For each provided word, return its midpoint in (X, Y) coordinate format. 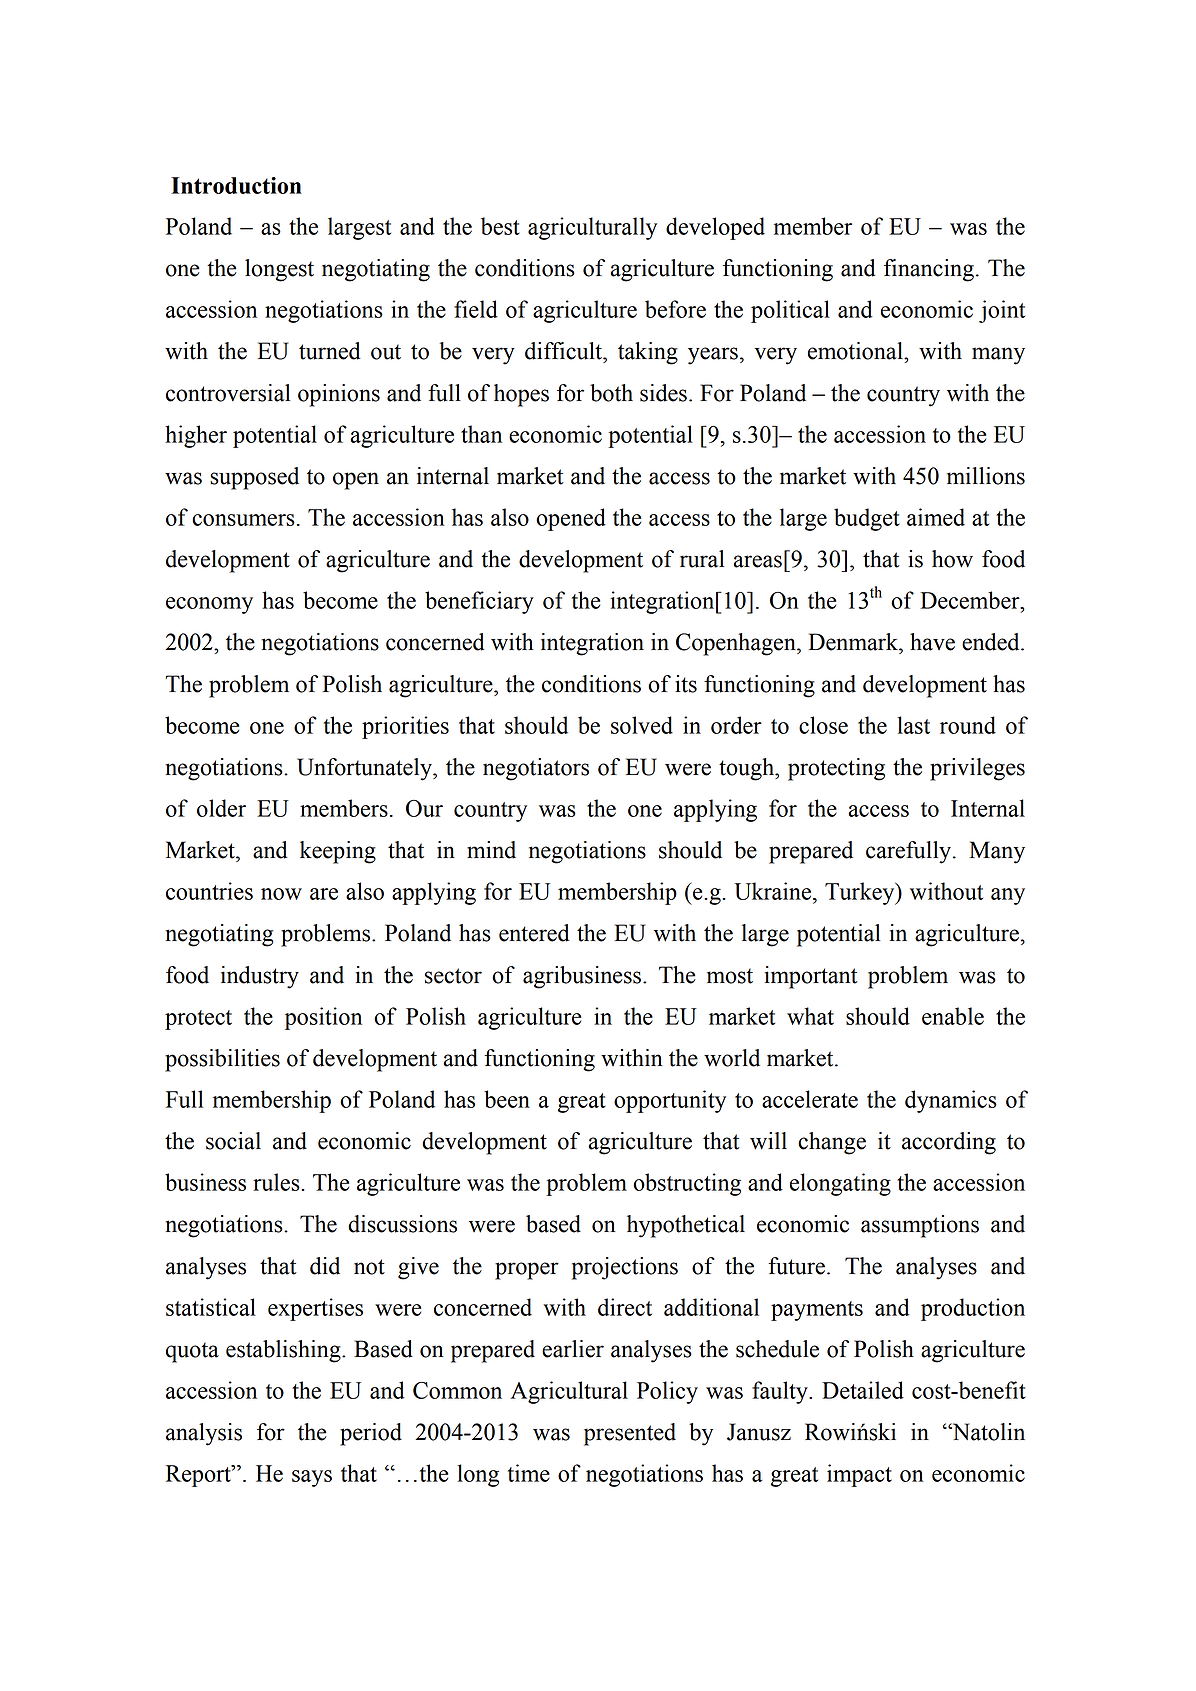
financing (929, 270)
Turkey (861, 893)
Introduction (236, 185)
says (312, 1478)
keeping (338, 852)
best (500, 226)
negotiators (536, 769)
